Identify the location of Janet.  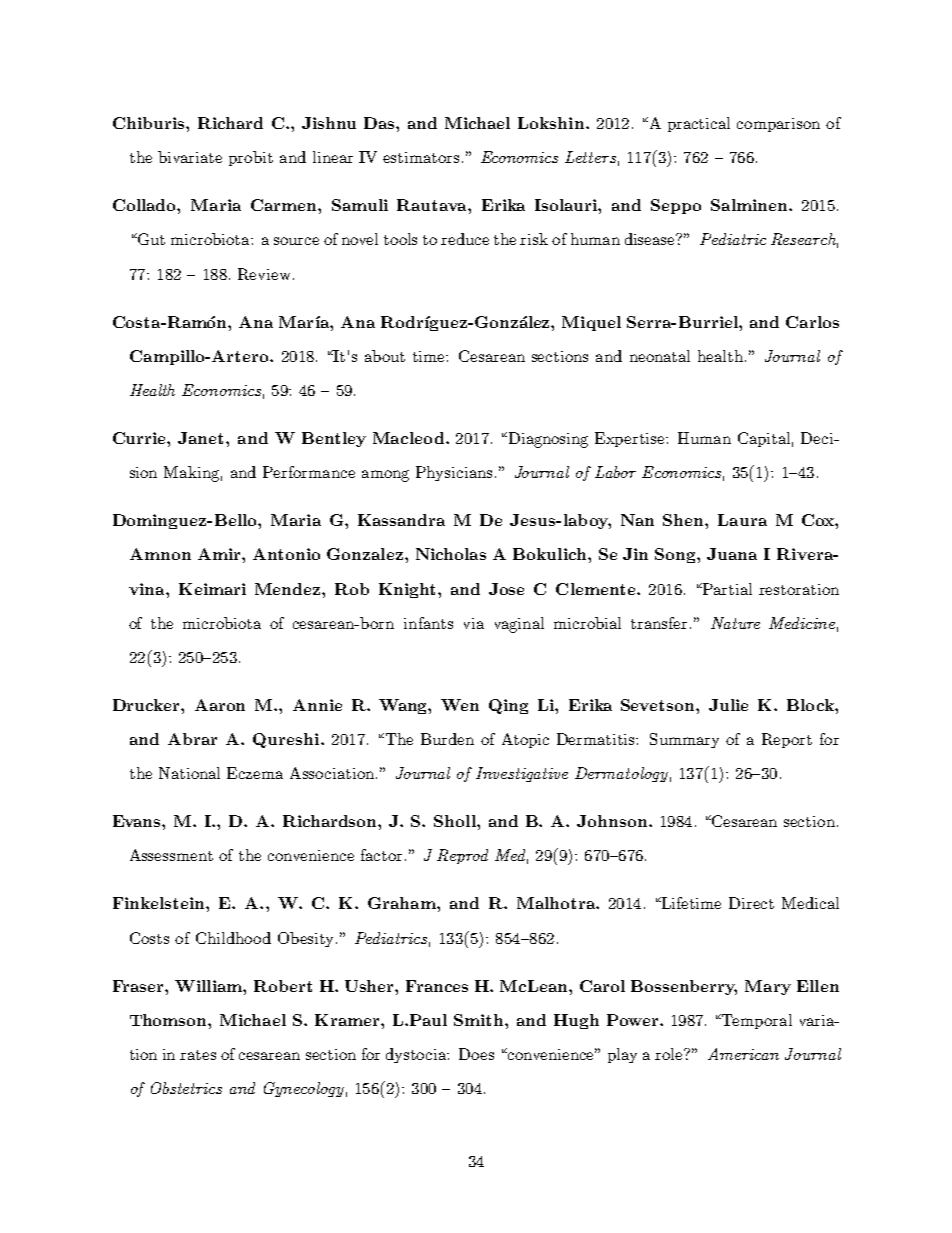
(202, 438).
